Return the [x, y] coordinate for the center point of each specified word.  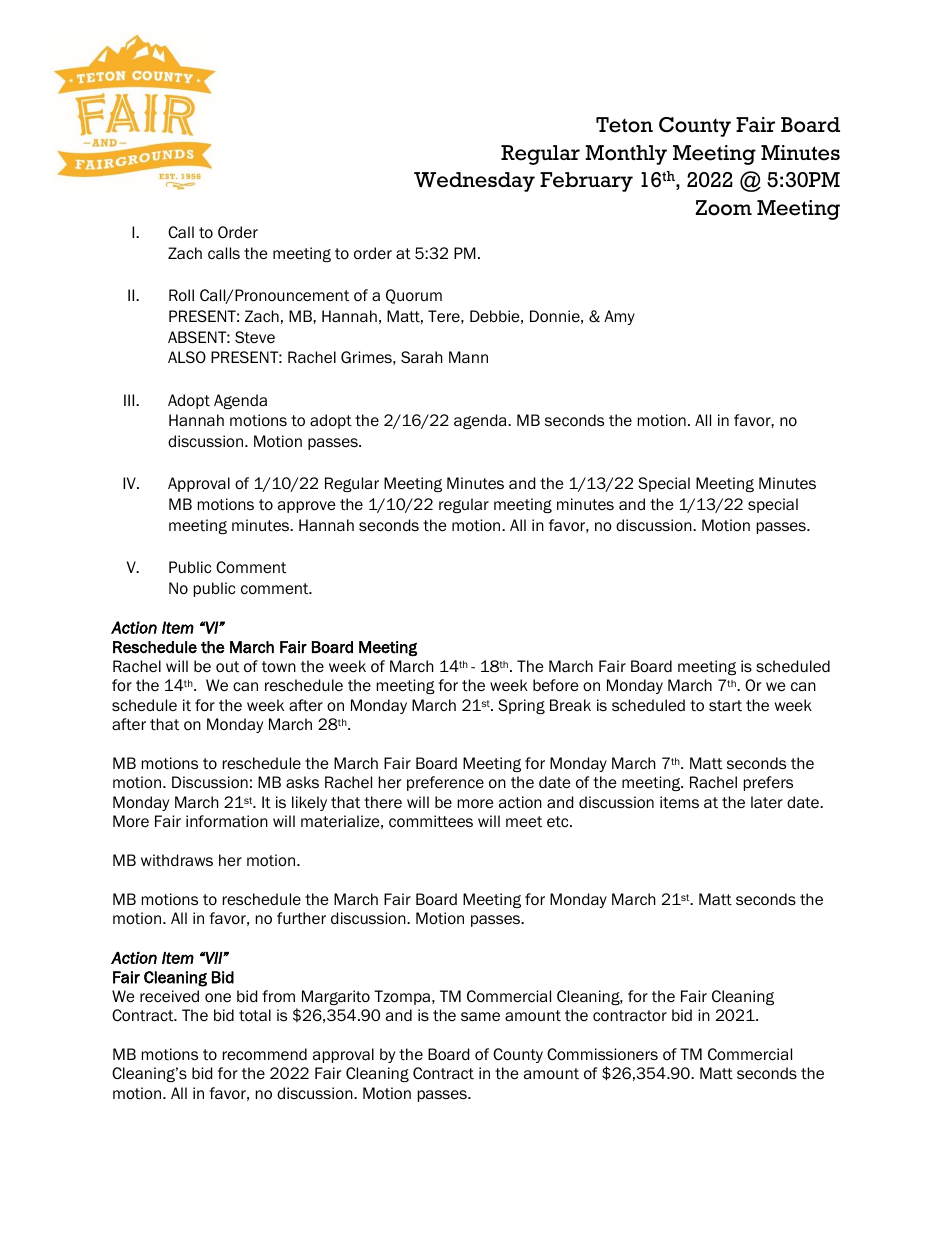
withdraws [177, 860]
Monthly [626, 155]
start [725, 705]
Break [570, 705]
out [227, 666]
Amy [619, 317]
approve [307, 507]
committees [431, 821]
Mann [468, 357]
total [255, 1015]
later [767, 802]
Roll [181, 295]
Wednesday [474, 182]
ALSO [187, 357]
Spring [521, 706]
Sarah [422, 357]
